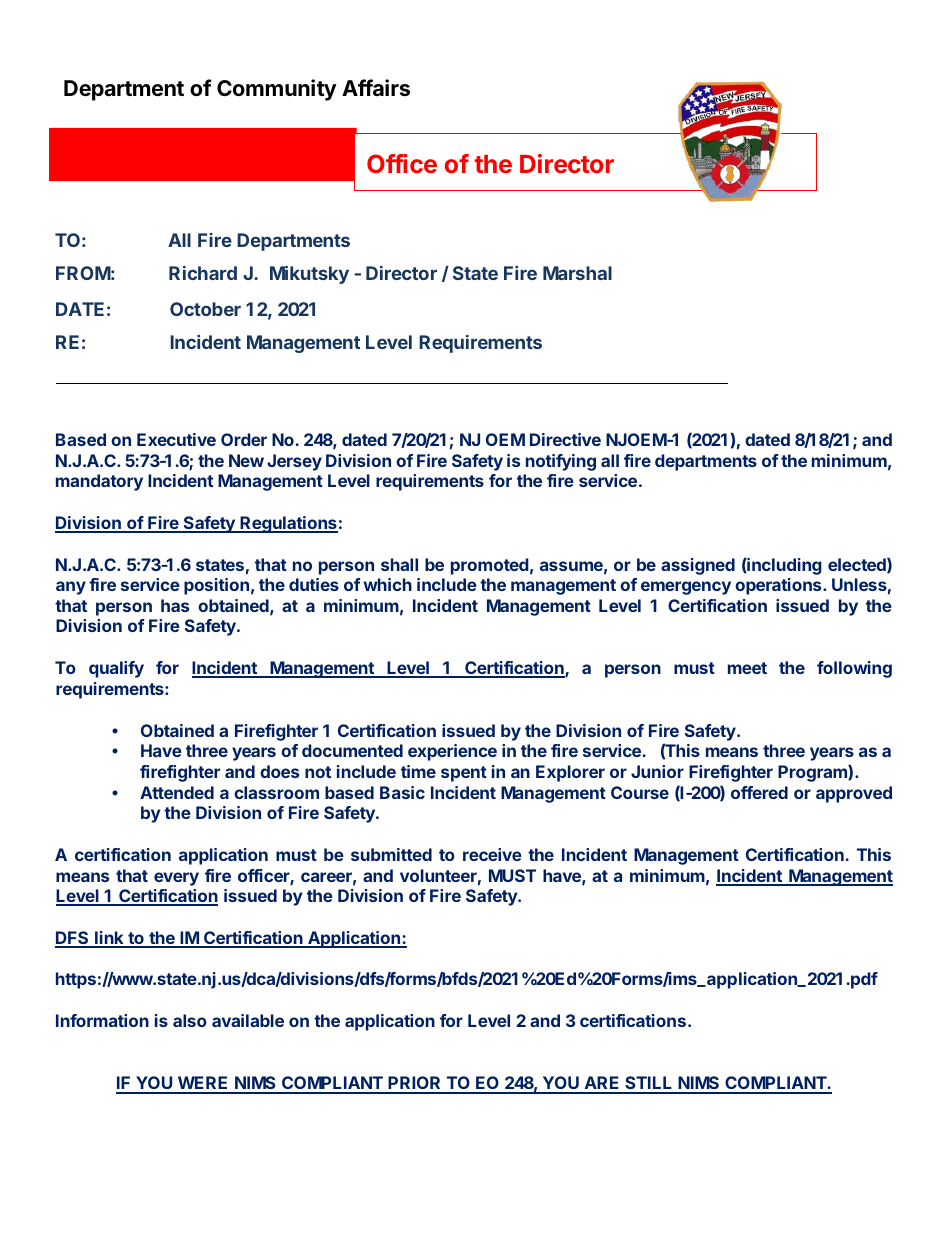 This document has height=1233, width=952. What do you see at coordinates (376, 88) in the document?
I see `Affairs` at bounding box center [376, 88].
